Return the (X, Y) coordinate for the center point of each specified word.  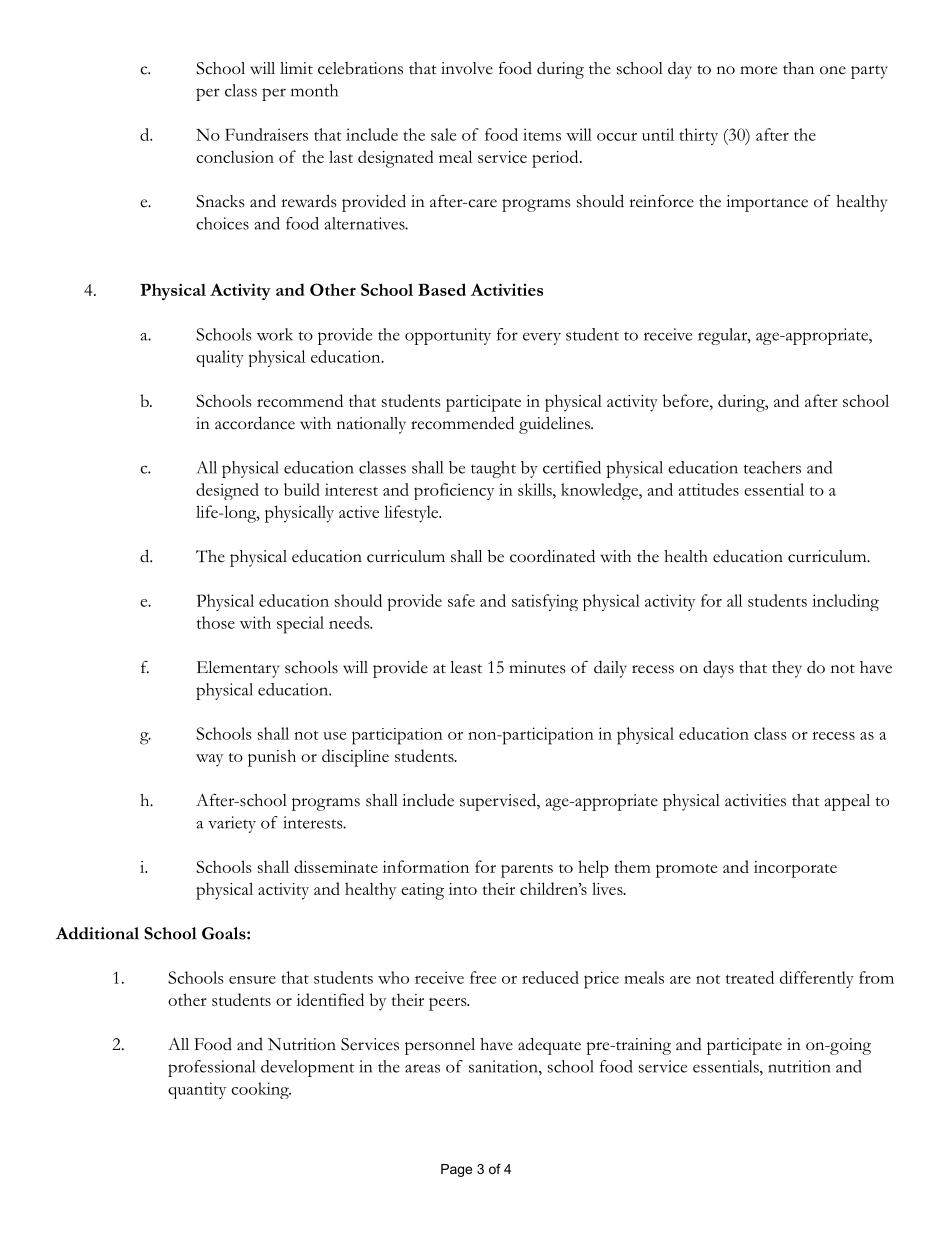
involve (467, 68)
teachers (772, 467)
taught (493, 469)
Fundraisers (266, 134)
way (209, 760)
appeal (847, 802)
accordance (255, 423)
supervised (499, 802)
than (798, 68)
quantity (197, 1090)
